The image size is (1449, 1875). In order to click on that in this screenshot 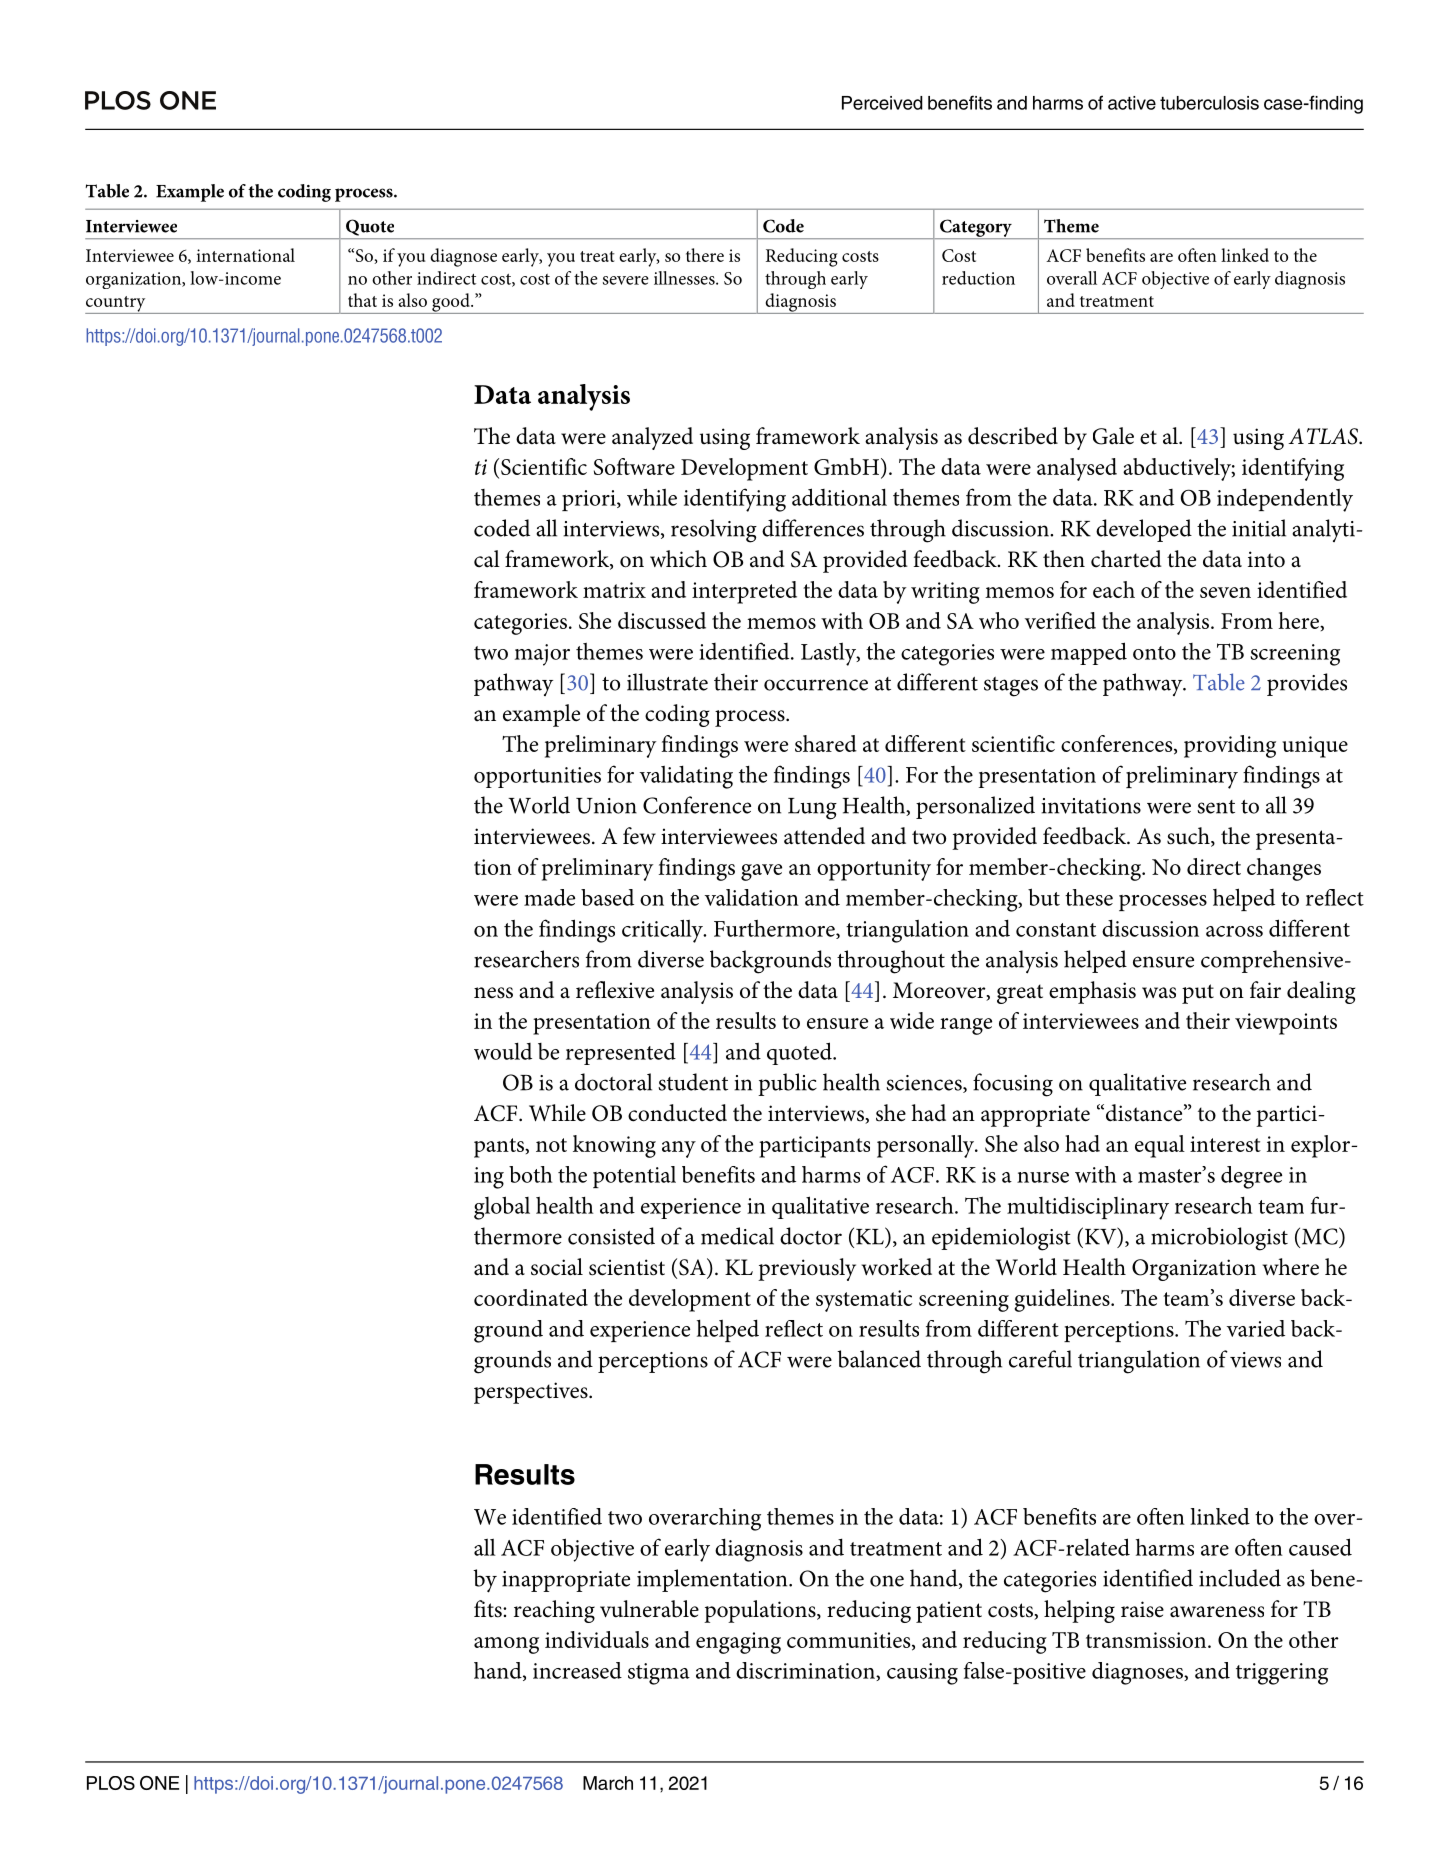, I will do `click(362, 300)`.
